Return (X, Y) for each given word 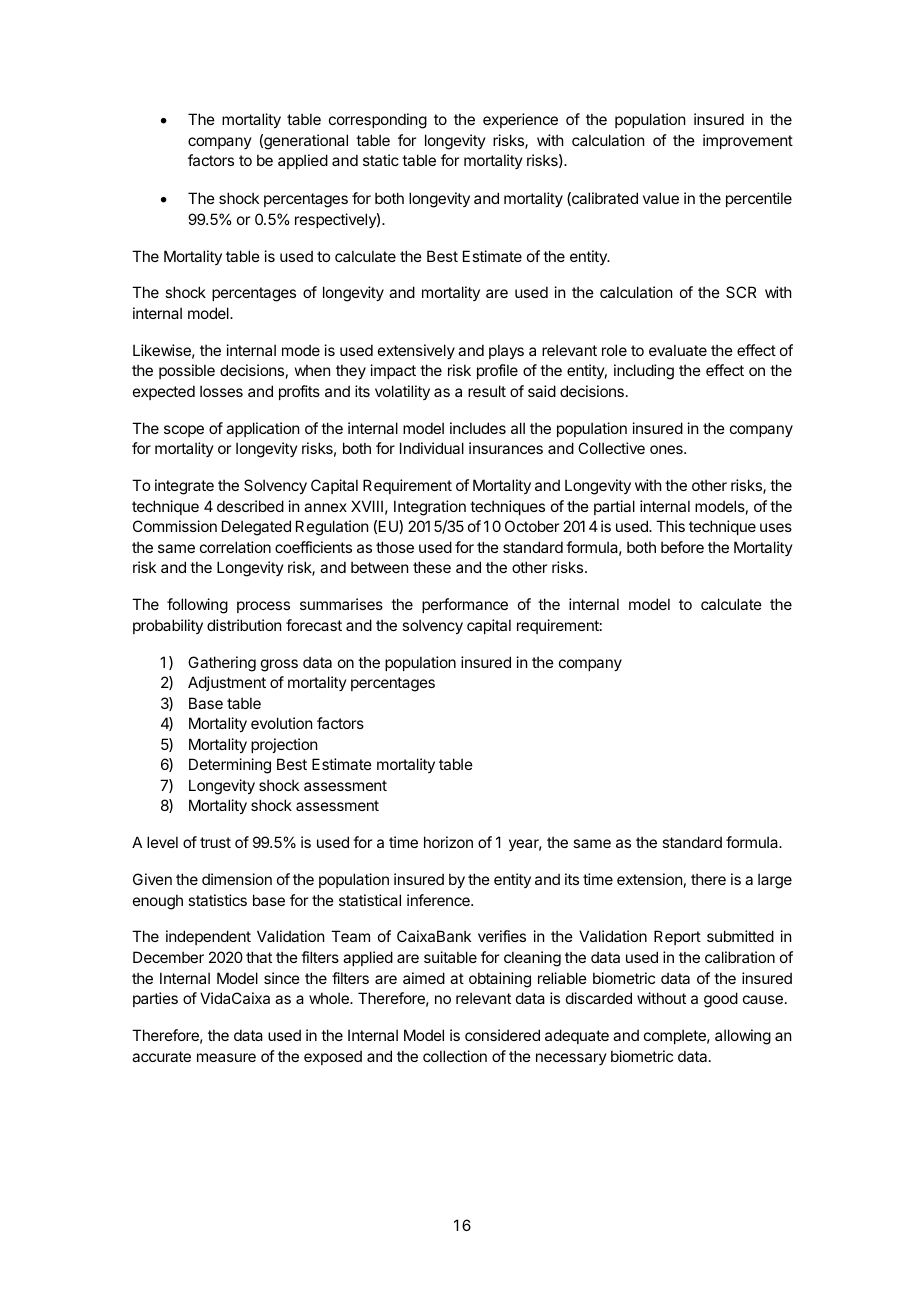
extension (649, 879)
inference (439, 900)
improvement (748, 141)
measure (226, 1057)
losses (221, 391)
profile (497, 371)
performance (465, 605)
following (197, 606)
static (381, 160)
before (682, 547)
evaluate (678, 350)
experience (520, 120)
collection (455, 1056)
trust (215, 842)
